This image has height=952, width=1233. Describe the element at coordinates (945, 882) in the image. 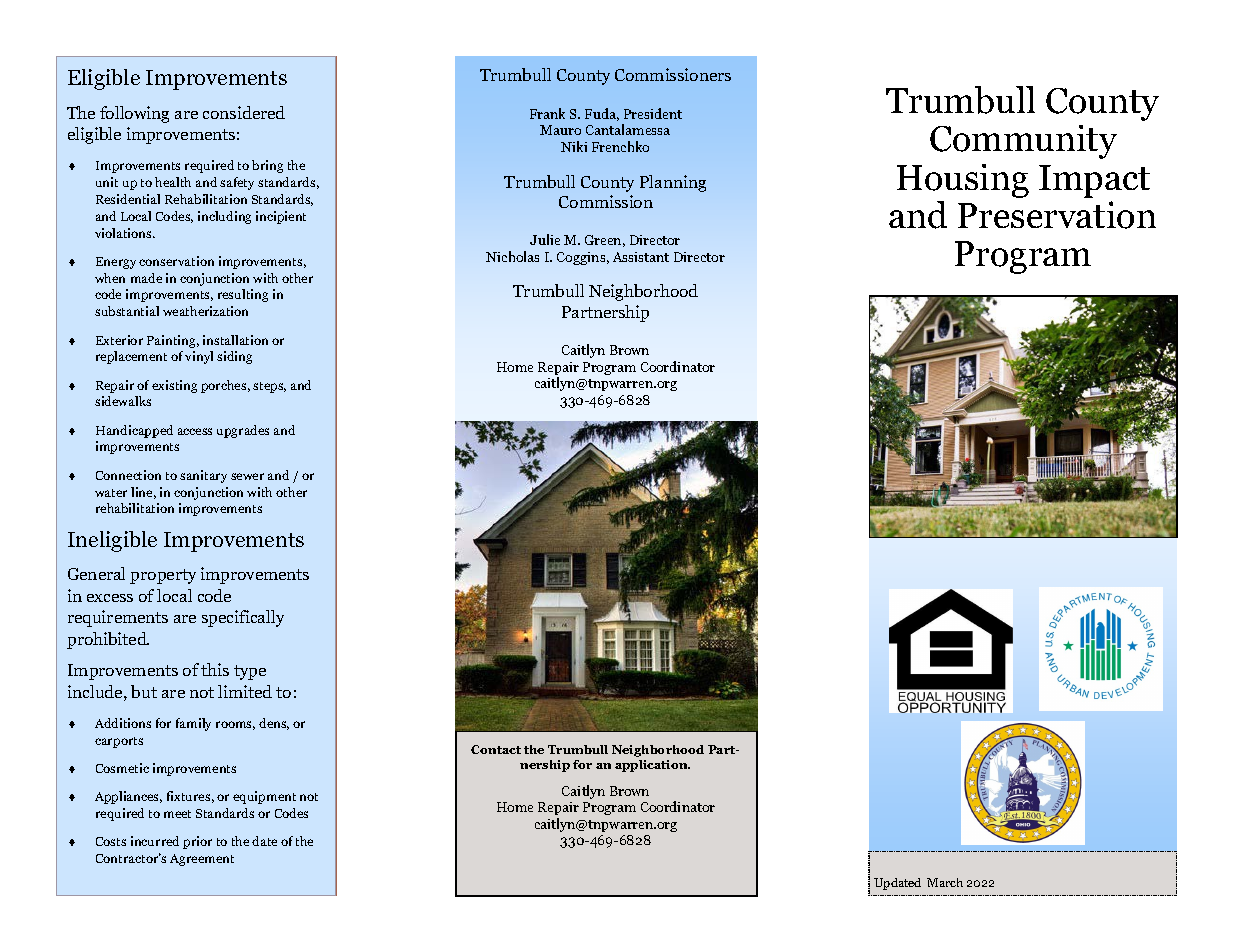

I see `March` at that location.
